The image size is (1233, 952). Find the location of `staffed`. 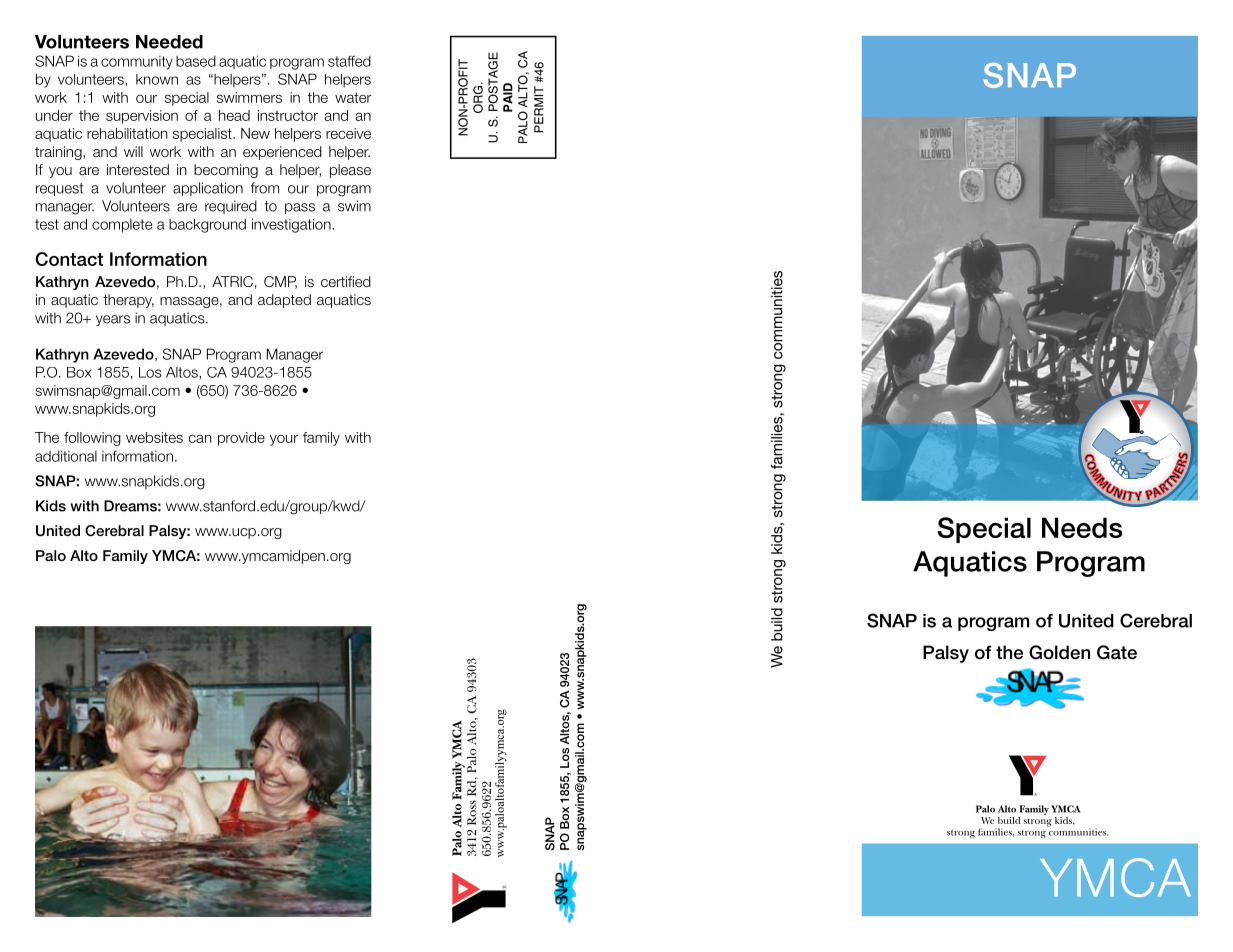

staffed is located at coordinates (349, 61).
